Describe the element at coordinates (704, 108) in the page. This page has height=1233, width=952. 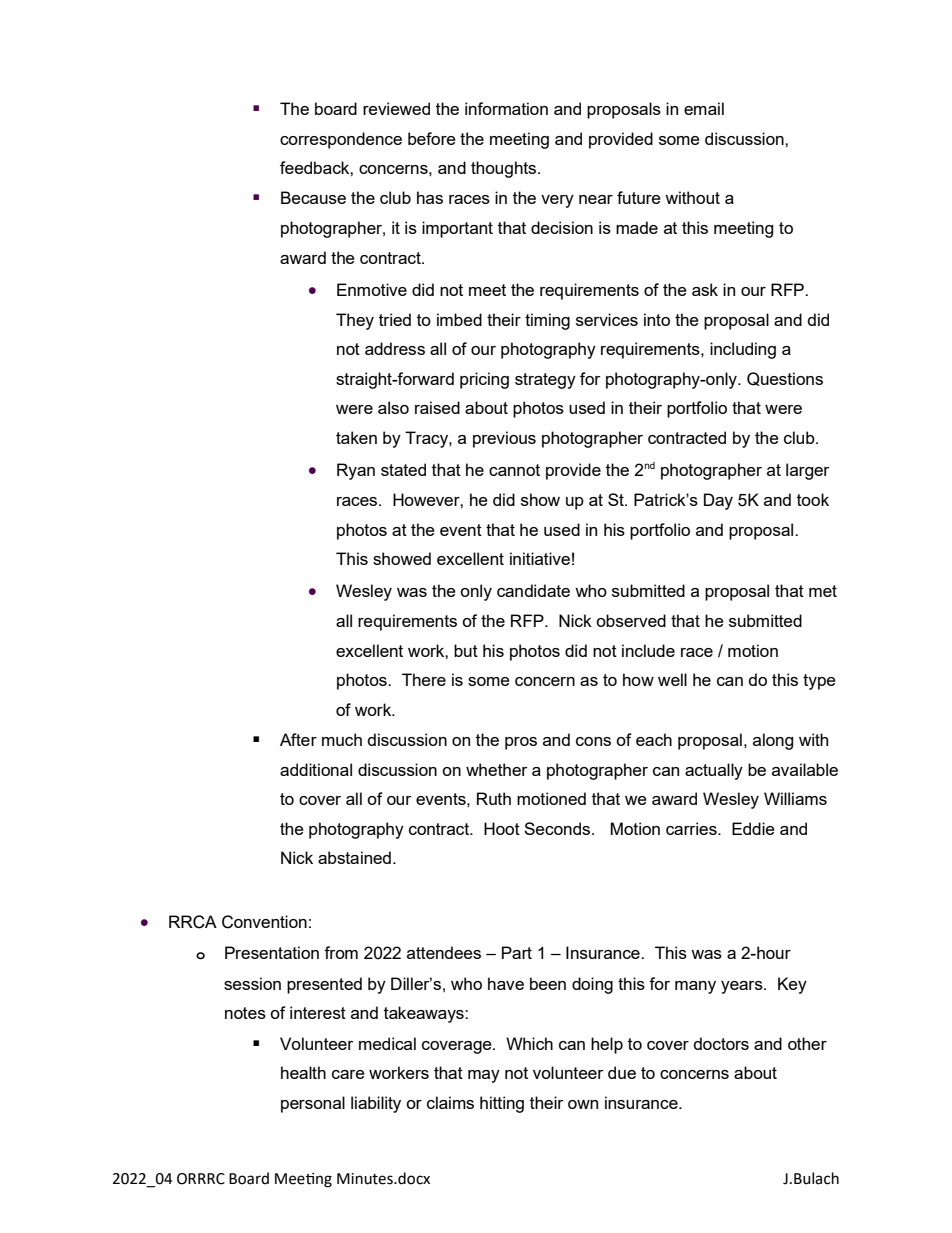
I see `email` at that location.
